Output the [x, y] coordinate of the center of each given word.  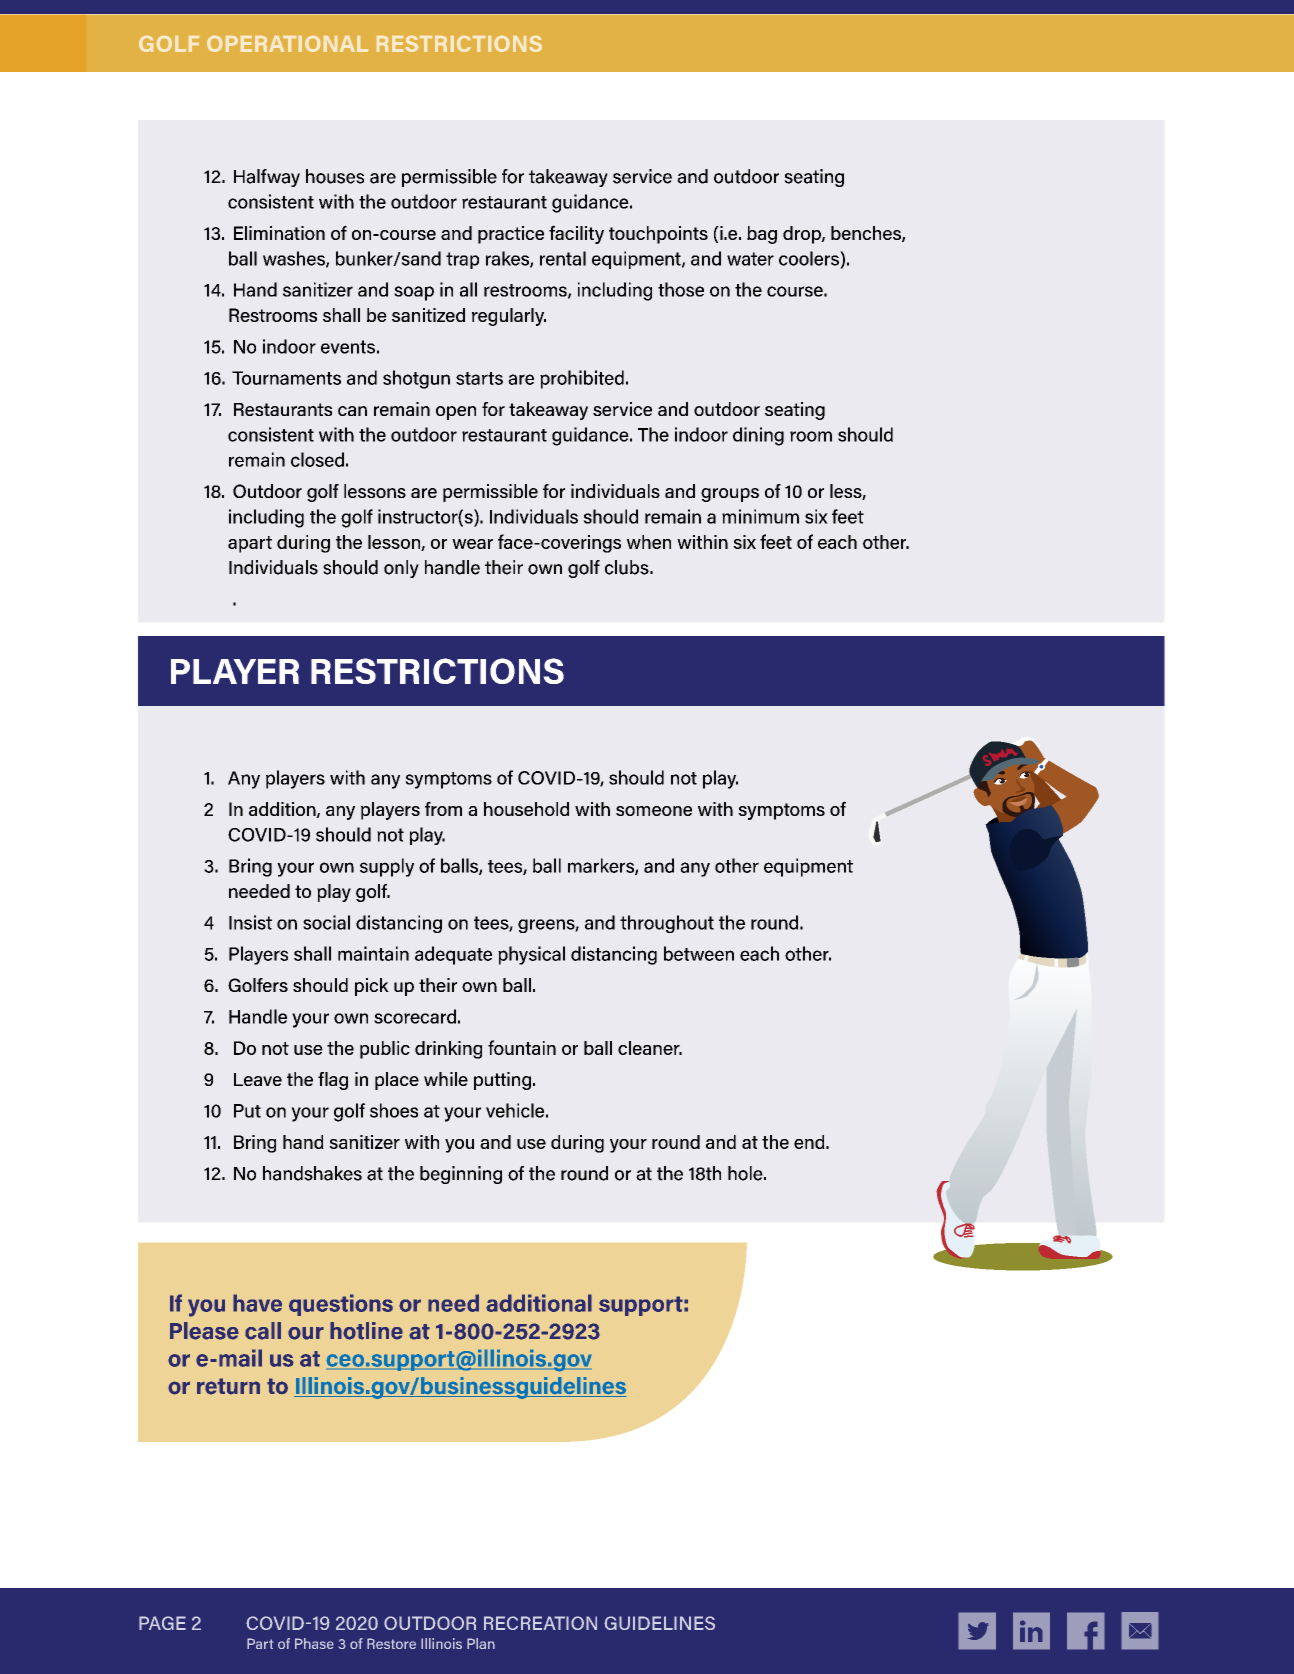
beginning [461, 1175]
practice [511, 235]
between [699, 953]
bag [762, 235]
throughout [667, 924]
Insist [250, 922]
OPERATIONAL [287, 44]
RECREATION [540, 1623]
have [257, 1303]
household [526, 809]
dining [758, 436]
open [456, 413]
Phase [314, 1643]
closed [317, 459]
